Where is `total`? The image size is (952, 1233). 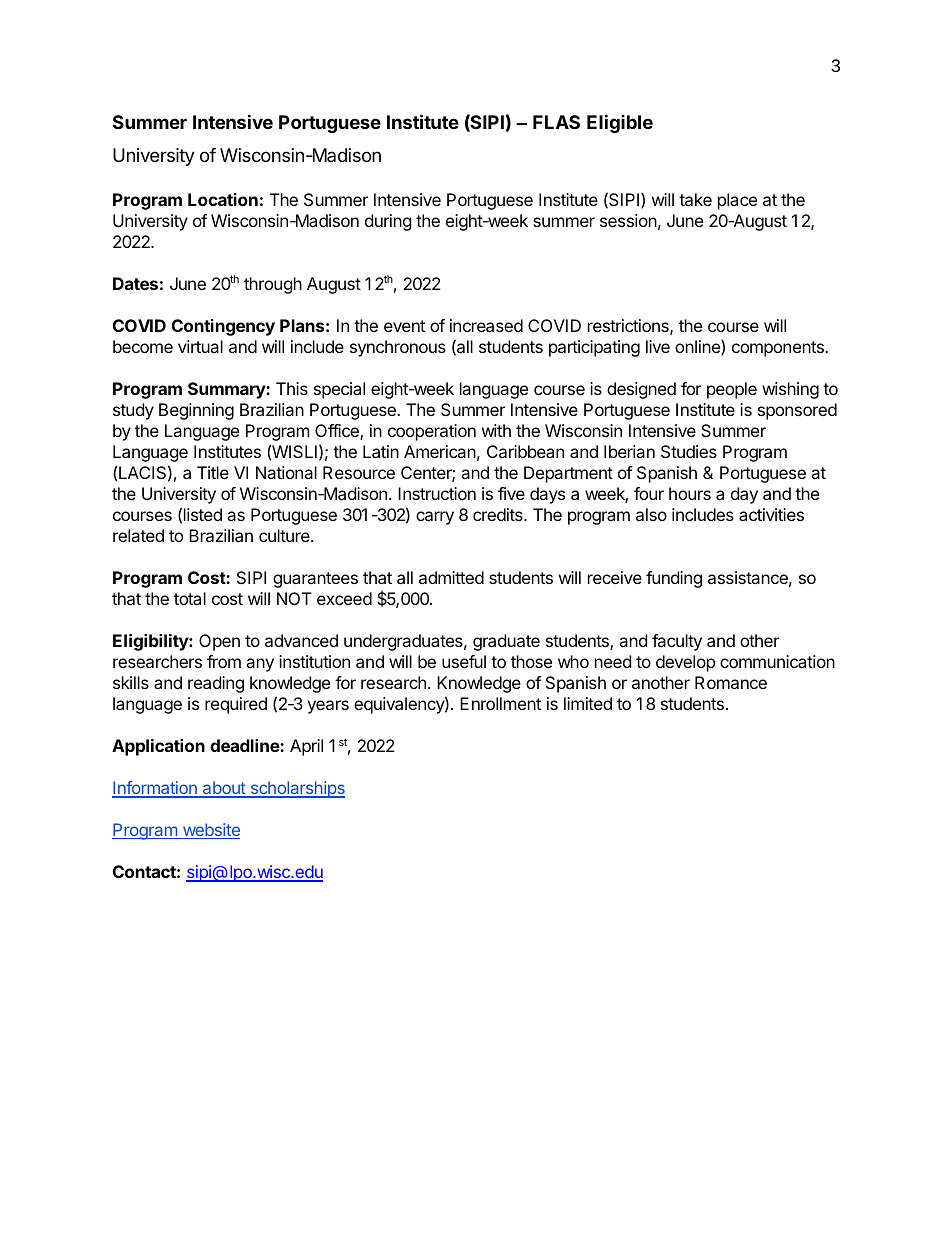
total is located at coordinates (190, 598).
